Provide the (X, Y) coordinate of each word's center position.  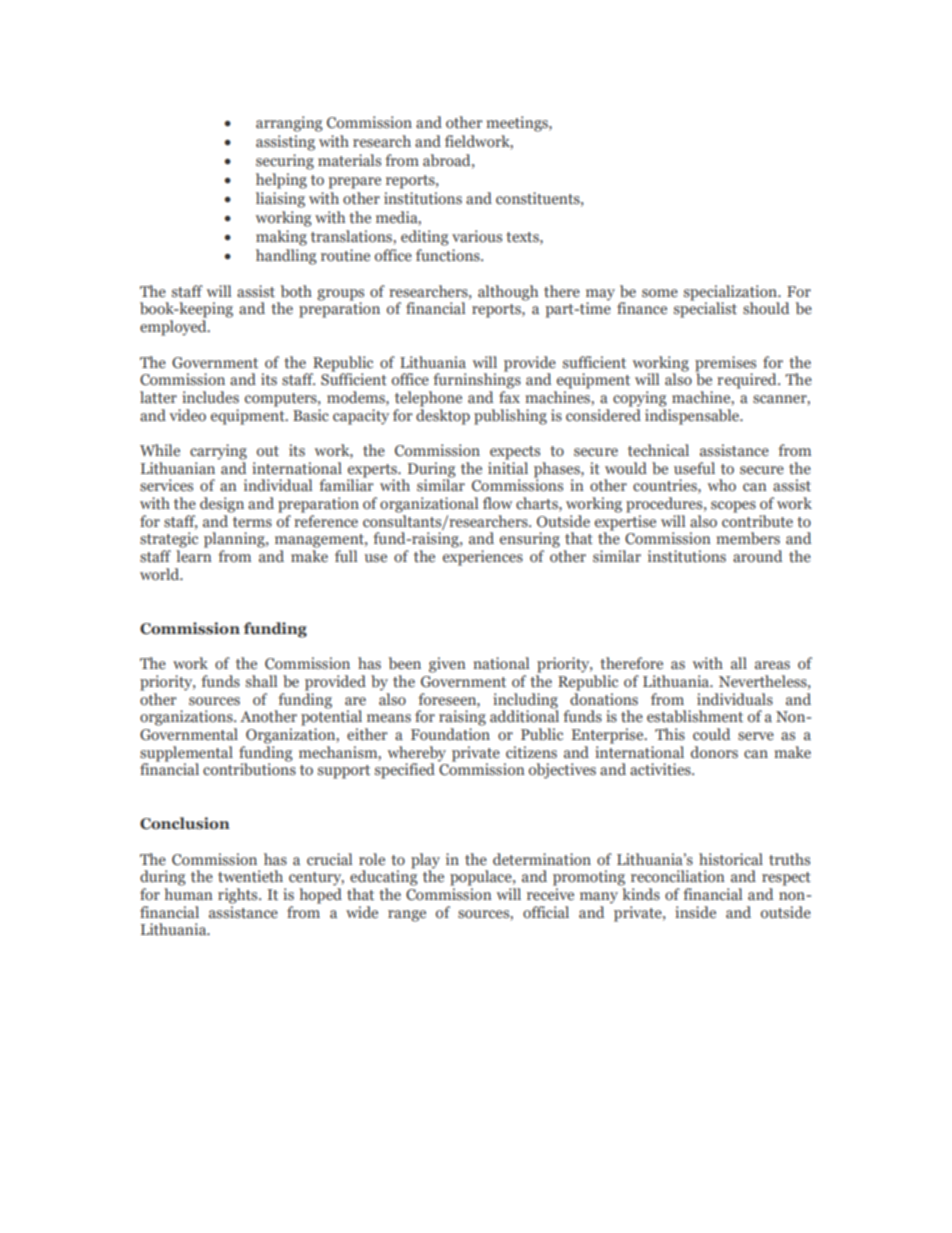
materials (349, 160)
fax (509, 397)
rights (239, 896)
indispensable (693, 415)
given (447, 665)
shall (261, 681)
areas (772, 665)
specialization (731, 294)
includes (210, 397)
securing (285, 162)
